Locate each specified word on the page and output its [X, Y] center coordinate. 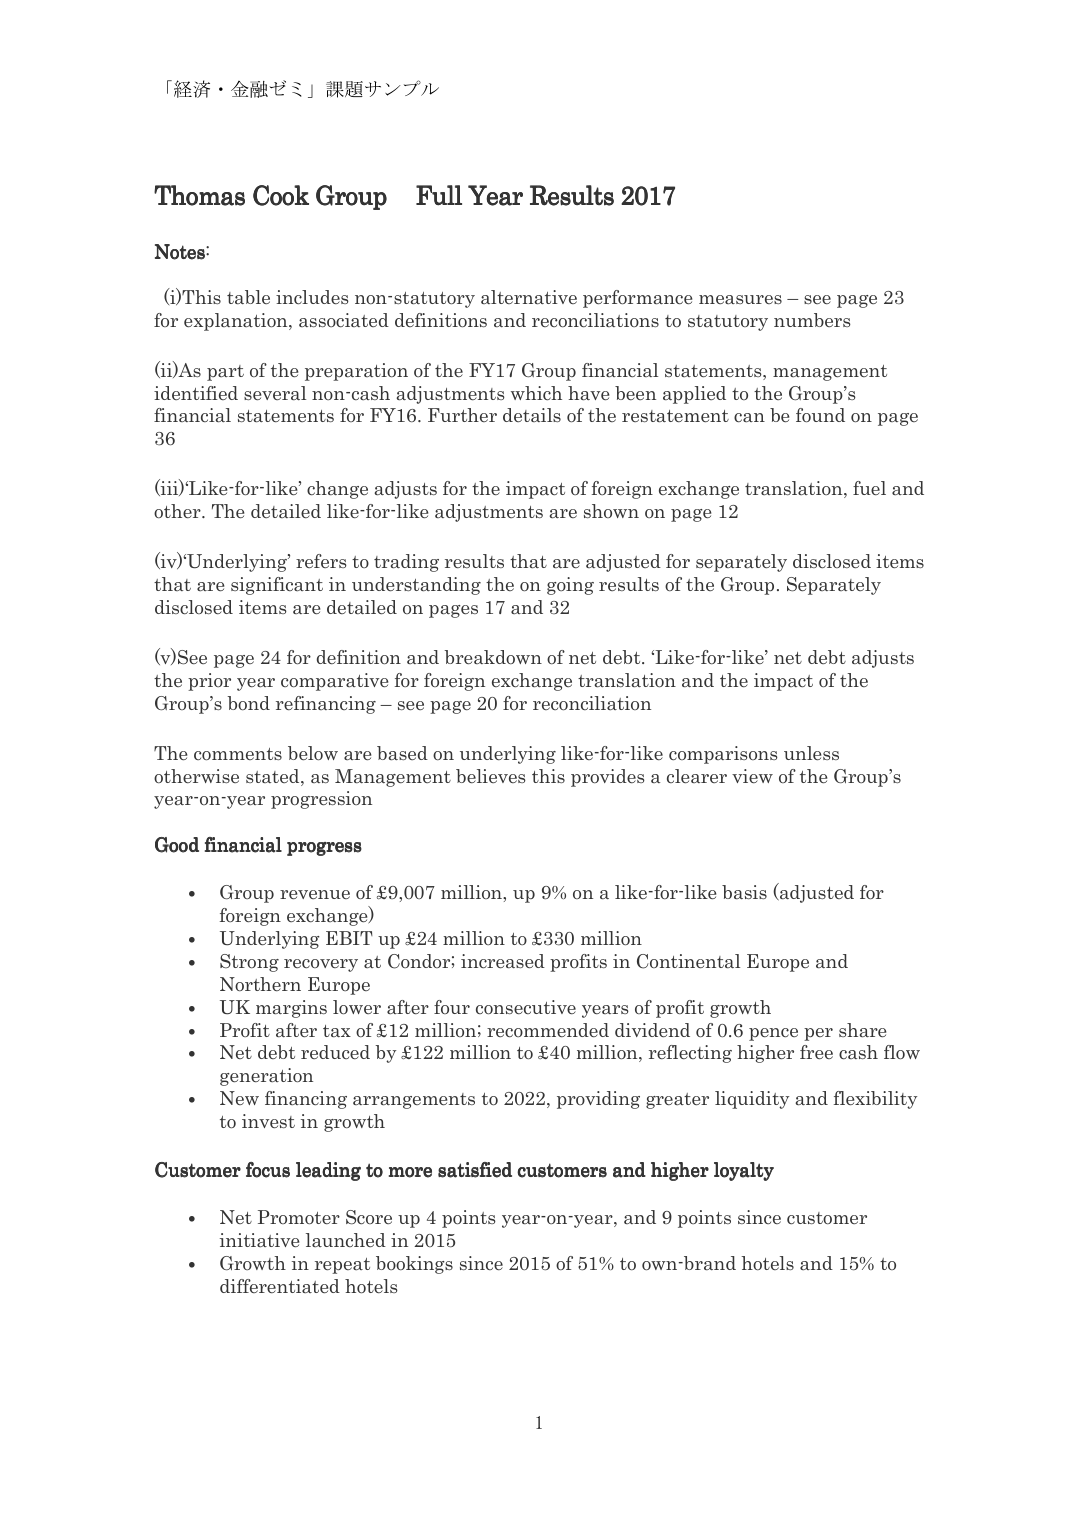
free [816, 1052]
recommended [548, 1030]
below [313, 753]
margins [291, 1009]
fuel [869, 488]
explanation [237, 322]
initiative [259, 1240]
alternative [529, 297]
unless [811, 753]
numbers [812, 320]
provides [608, 778]
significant [277, 586]
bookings [414, 1265]
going [570, 586]
